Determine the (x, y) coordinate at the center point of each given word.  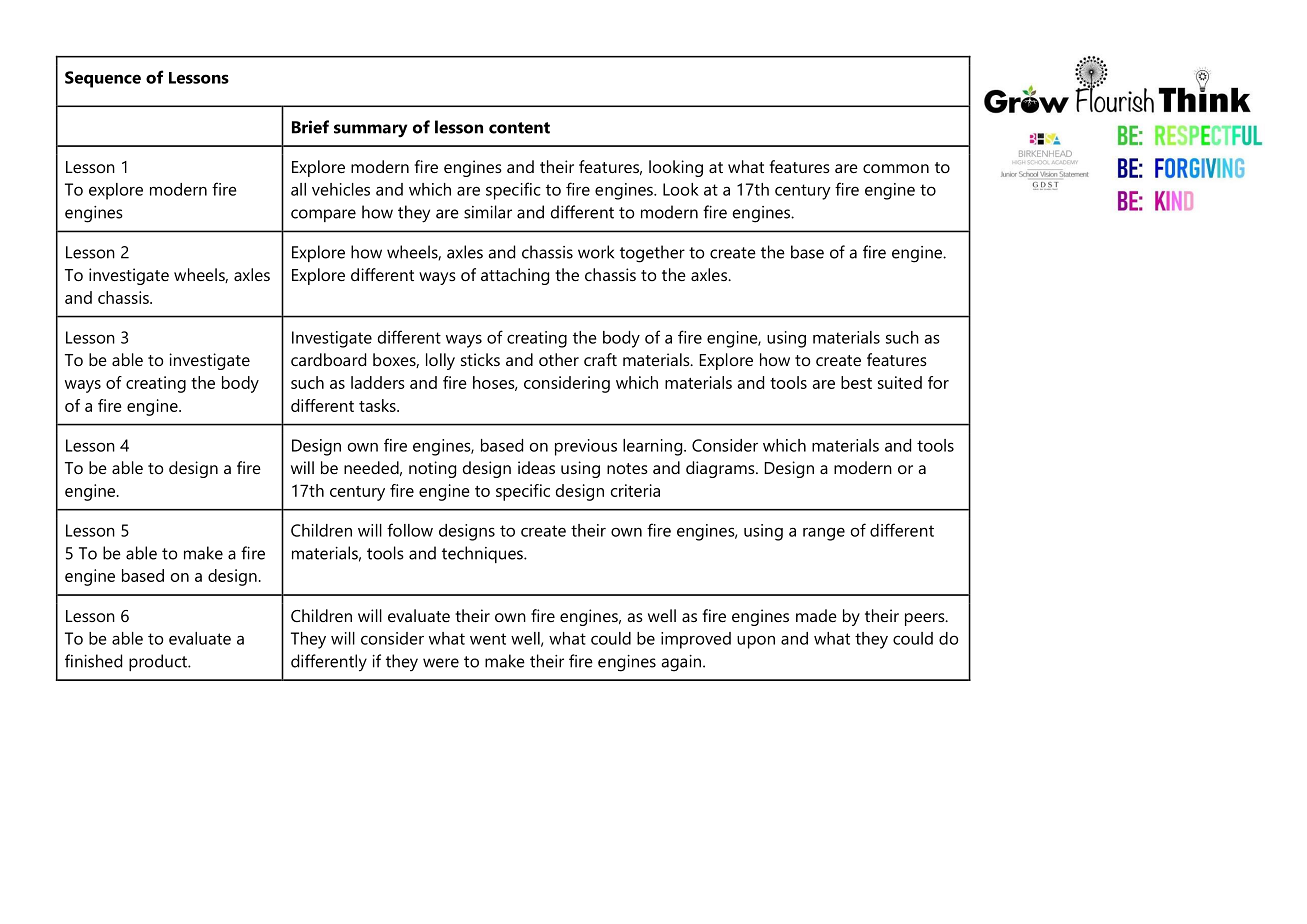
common (896, 168)
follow (410, 530)
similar (488, 212)
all (298, 189)
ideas (536, 467)
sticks (480, 359)
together (652, 254)
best (856, 382)
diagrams (721, 469)
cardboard (328, 359)
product (159, 662)
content (519, 128)
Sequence (103, 79)
